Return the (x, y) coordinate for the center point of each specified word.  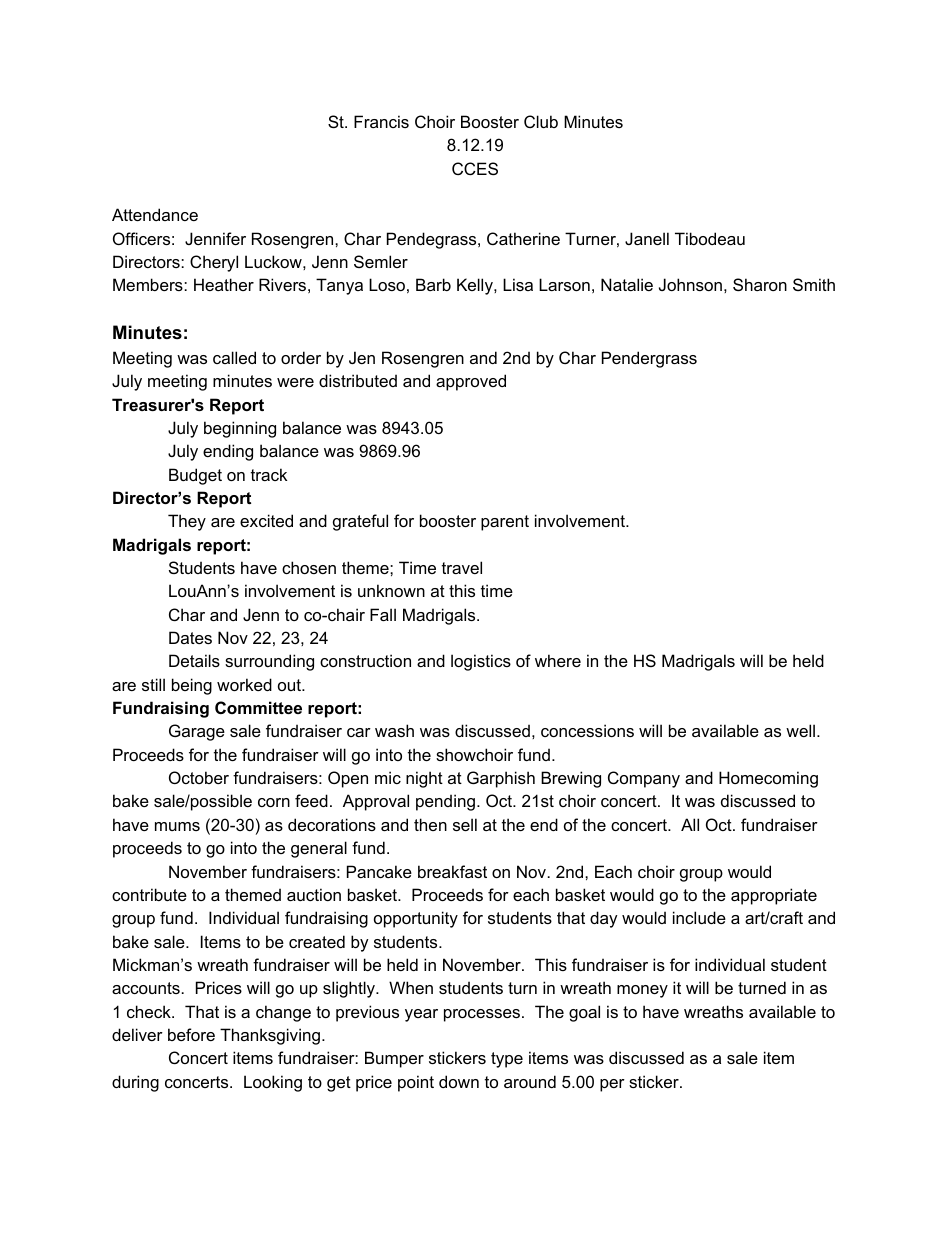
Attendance (155, 214)
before (191, 1034)
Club (541, 121)
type (507, 1060)
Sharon (760, 284)
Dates (190, 637)
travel (462, 567)
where (558, 660)
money (642, 991)
